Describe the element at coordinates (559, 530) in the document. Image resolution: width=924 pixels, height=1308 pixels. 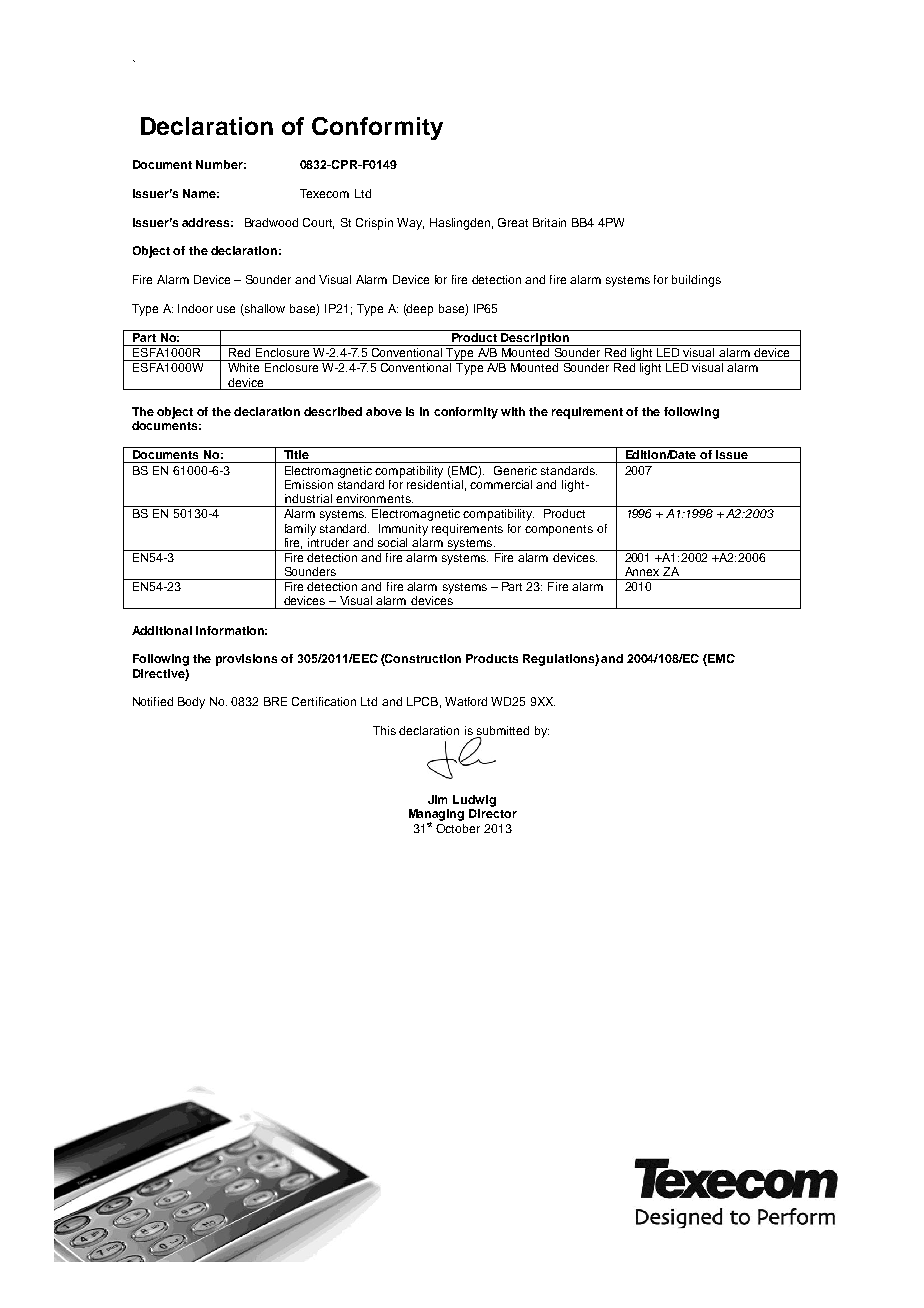
I see `components` at that location.
